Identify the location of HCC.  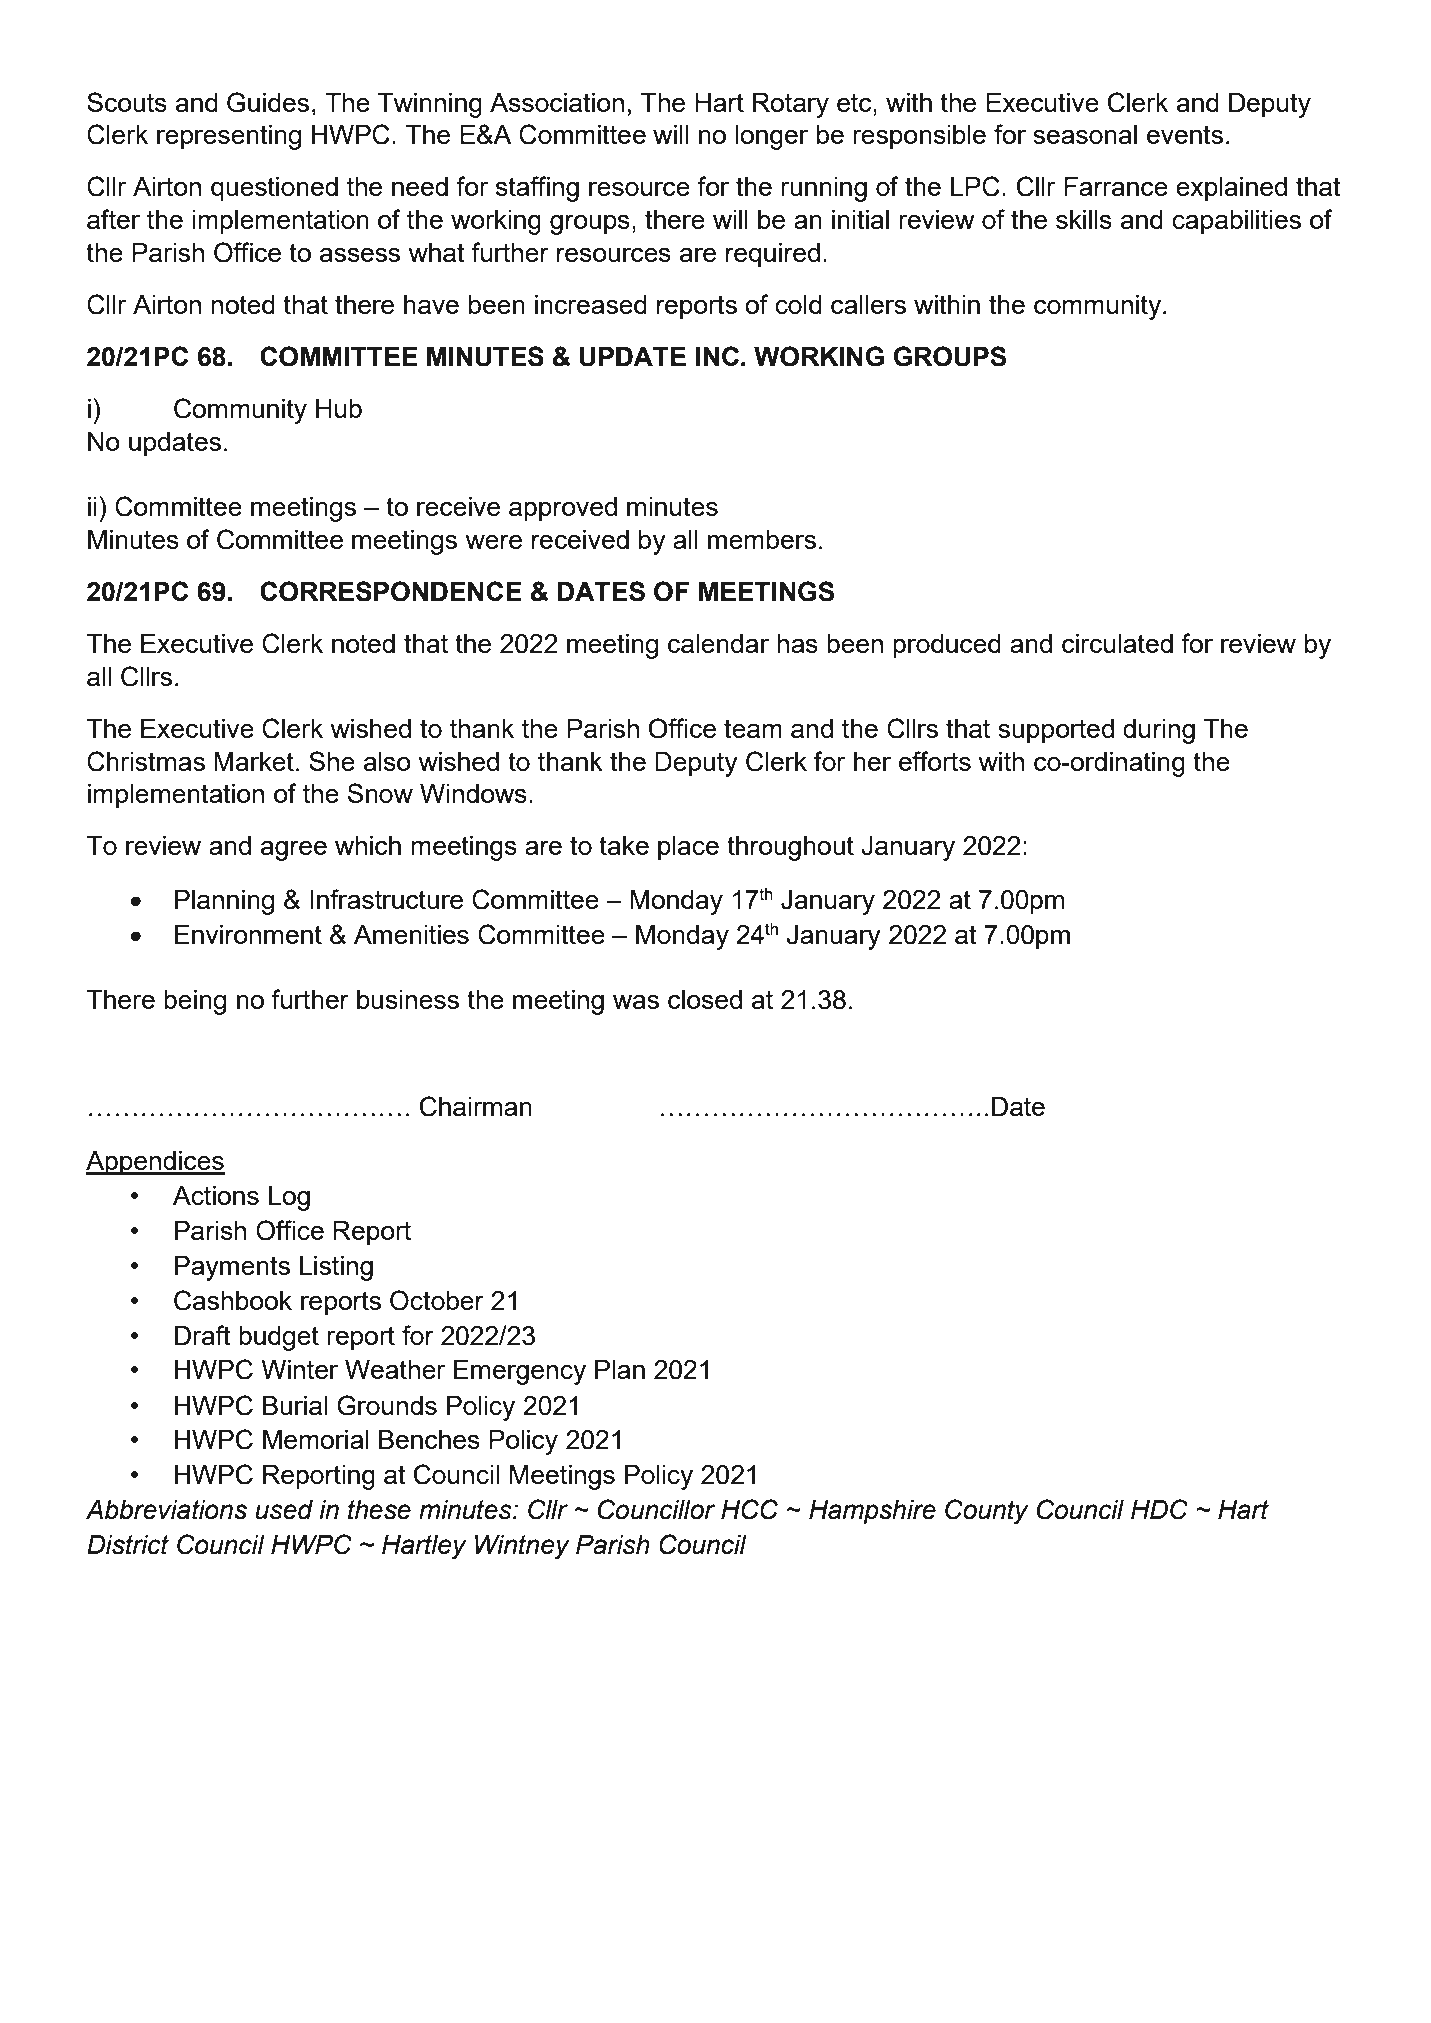
(749, 1509).
